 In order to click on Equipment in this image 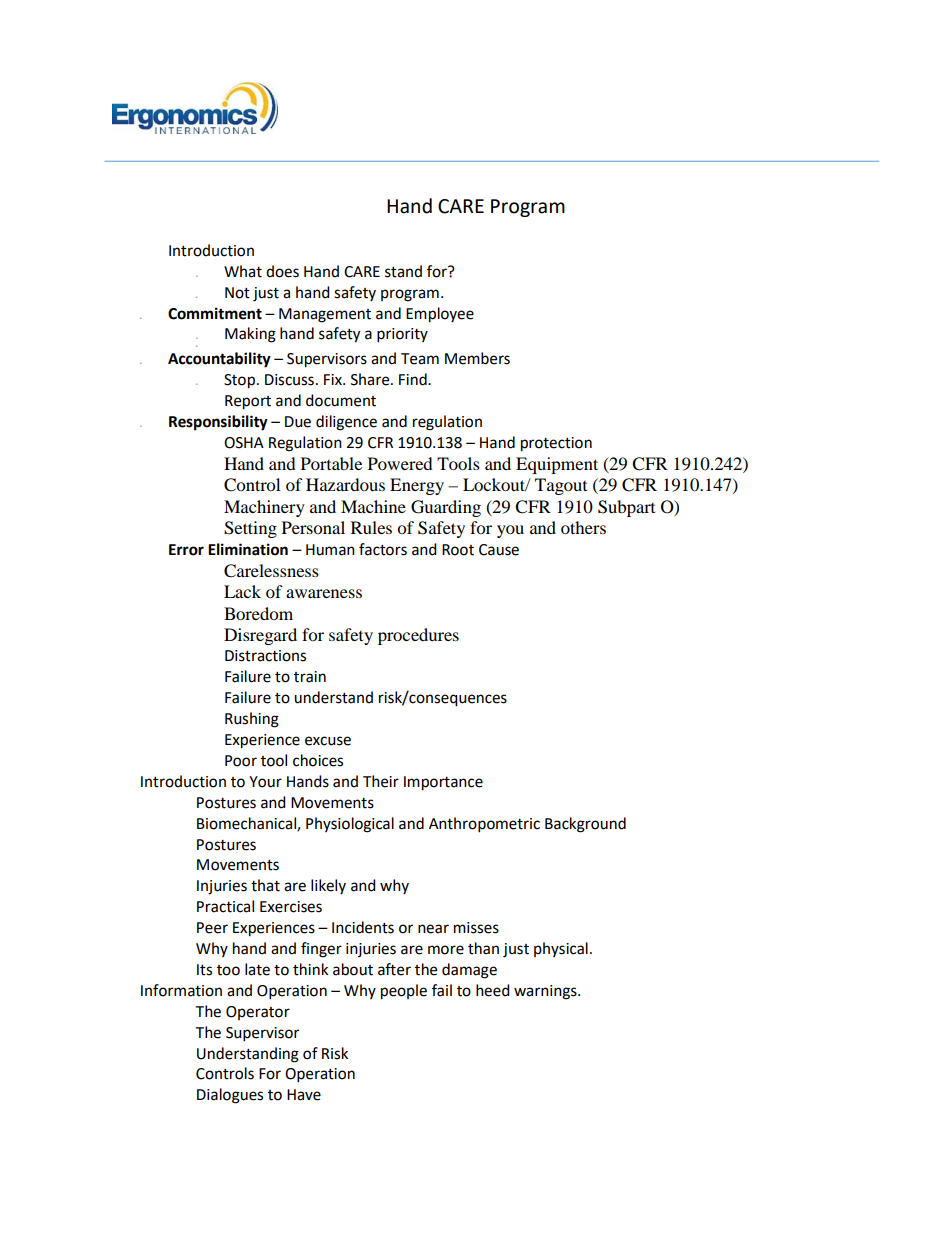, I will do `click(557, 465)`.
